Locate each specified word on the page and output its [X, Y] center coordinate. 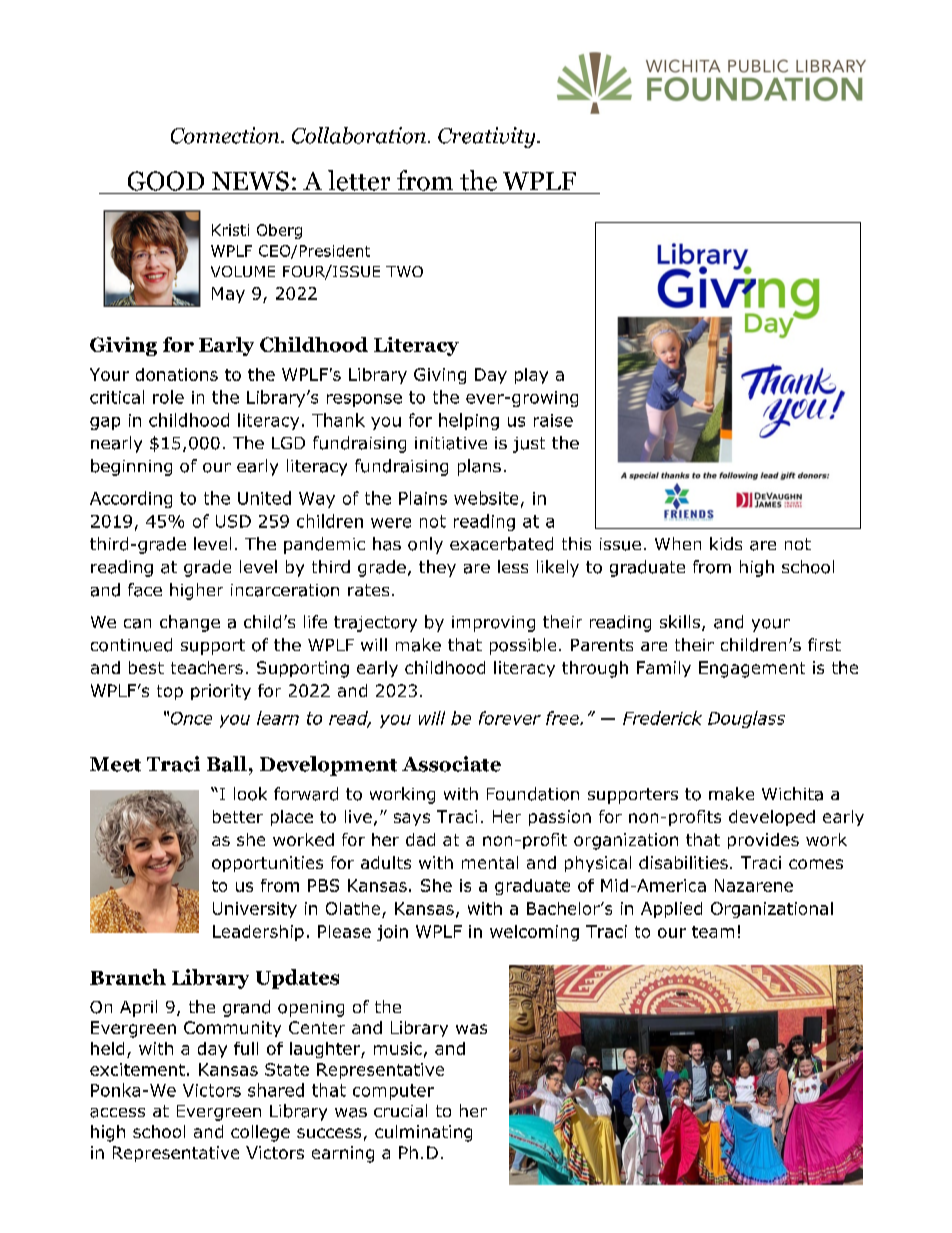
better [238, 816]
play [531, 376]
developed [772, 818]
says [412, 819]
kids [726, 543]
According [131, 499]
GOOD [166, 181]
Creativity [488, 137]
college [260, 1133]
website [486, 498]
